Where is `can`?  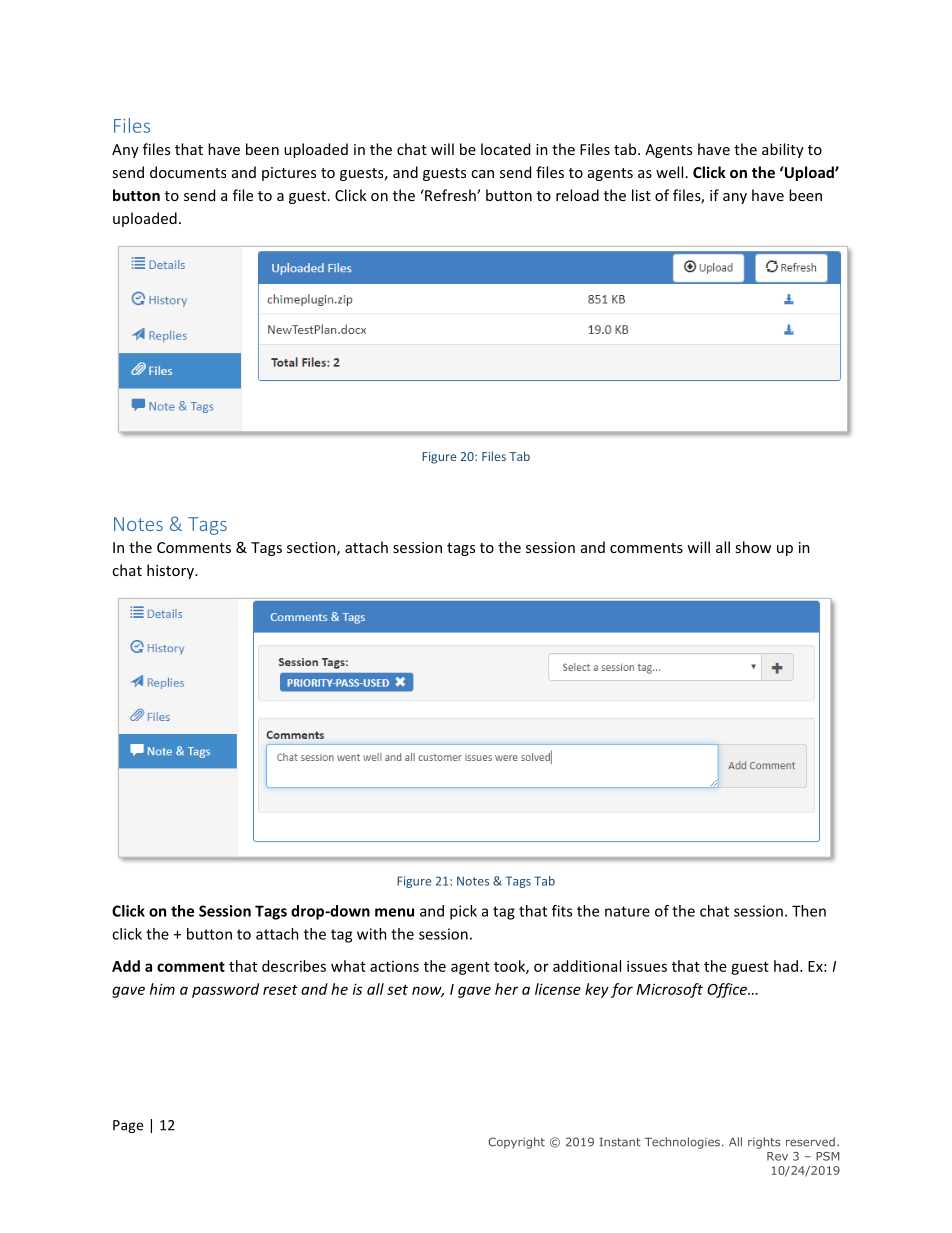 can is located at coordinates (482, 174).
